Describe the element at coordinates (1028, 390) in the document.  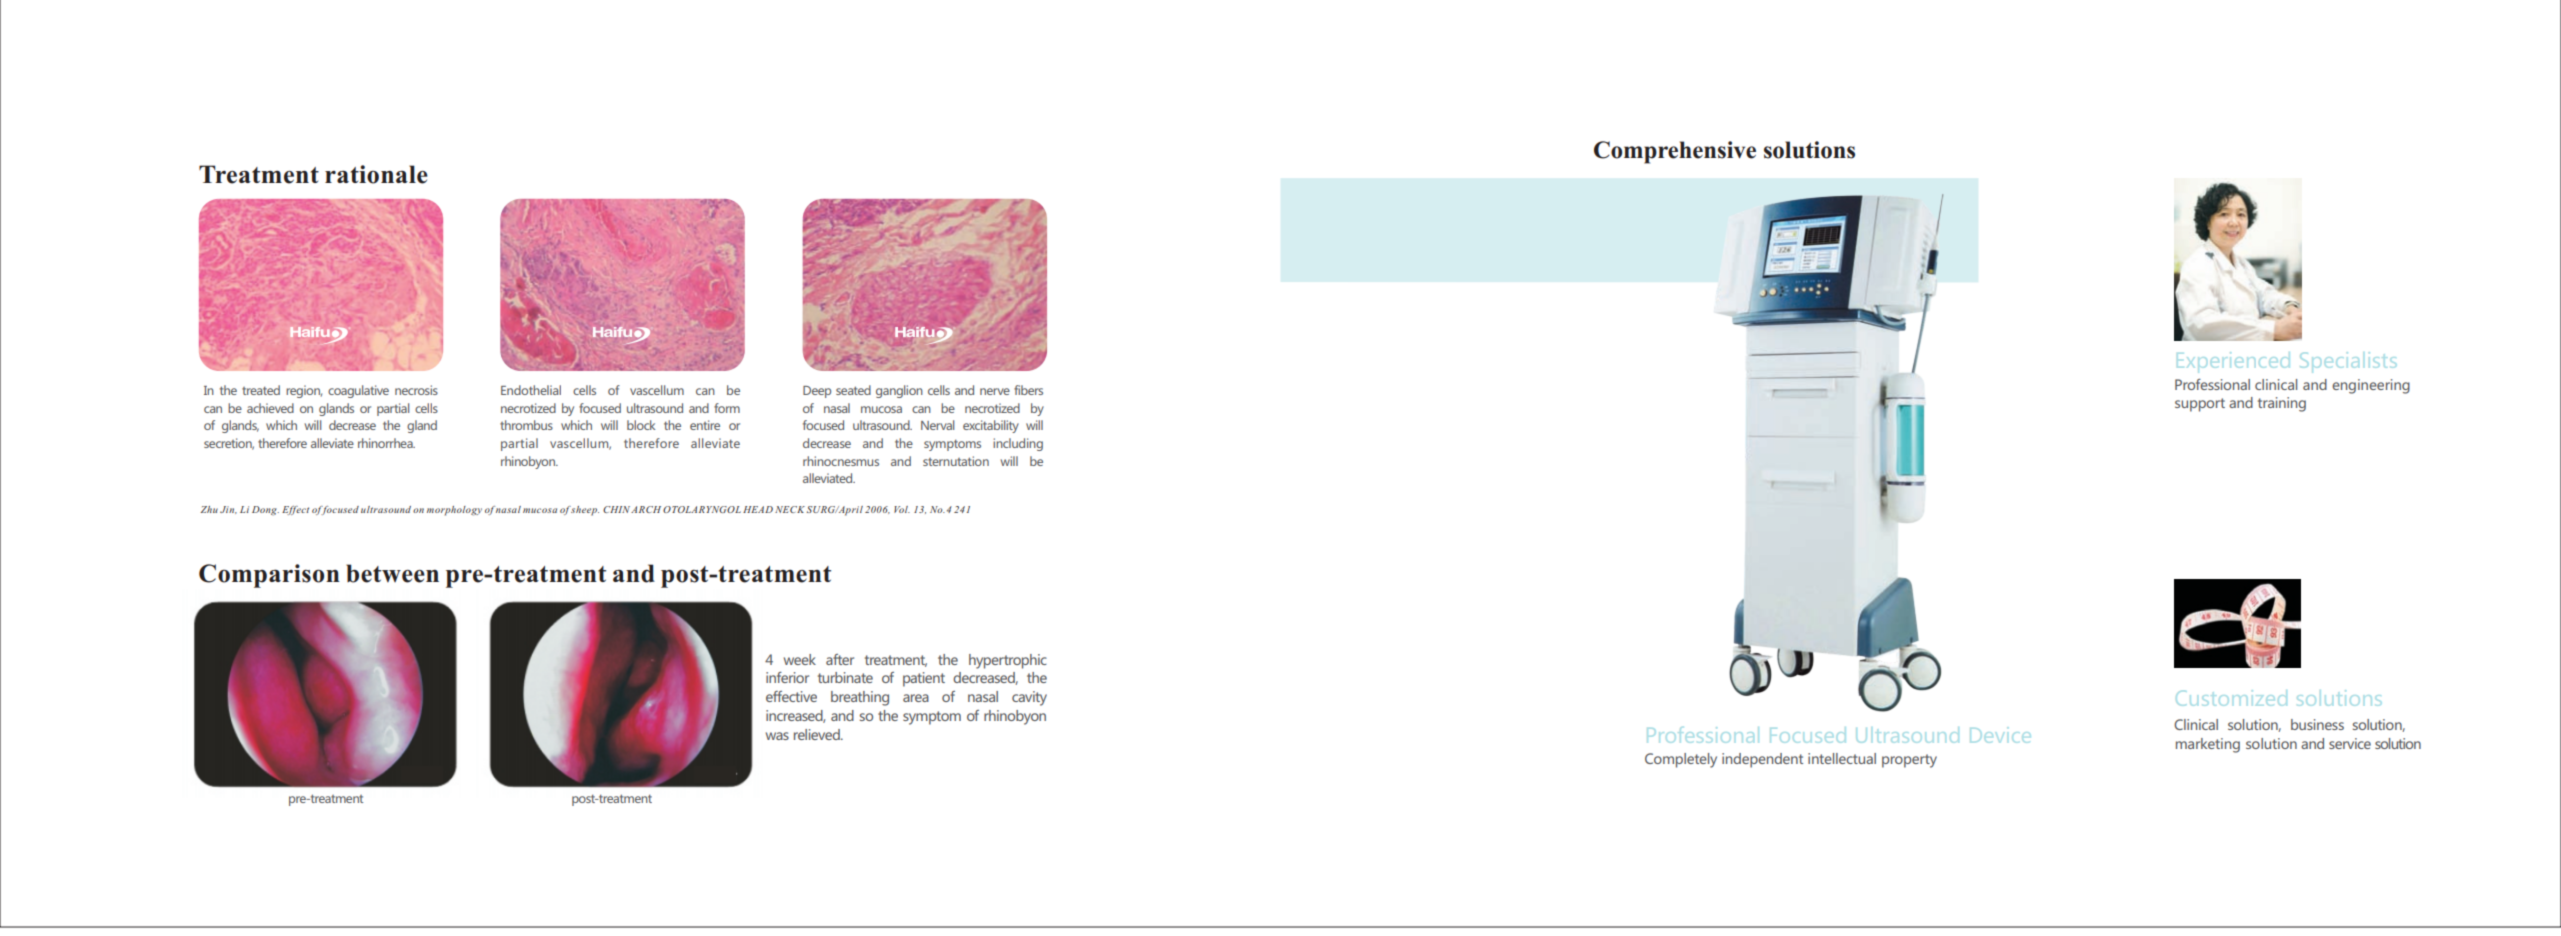
I see `fibers` at that location.
